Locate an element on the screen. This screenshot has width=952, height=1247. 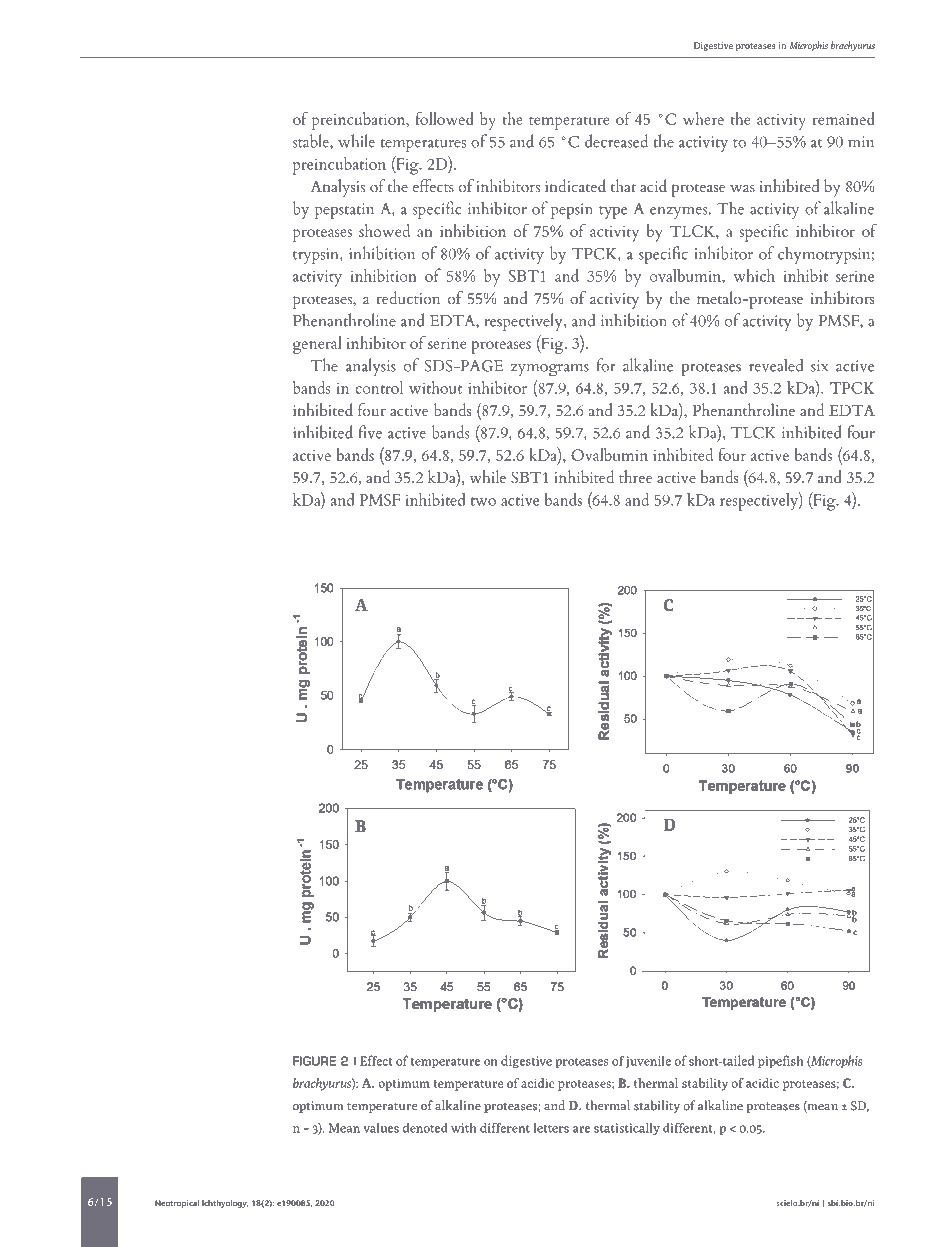
letters is located at coordinates (551, 1128).
